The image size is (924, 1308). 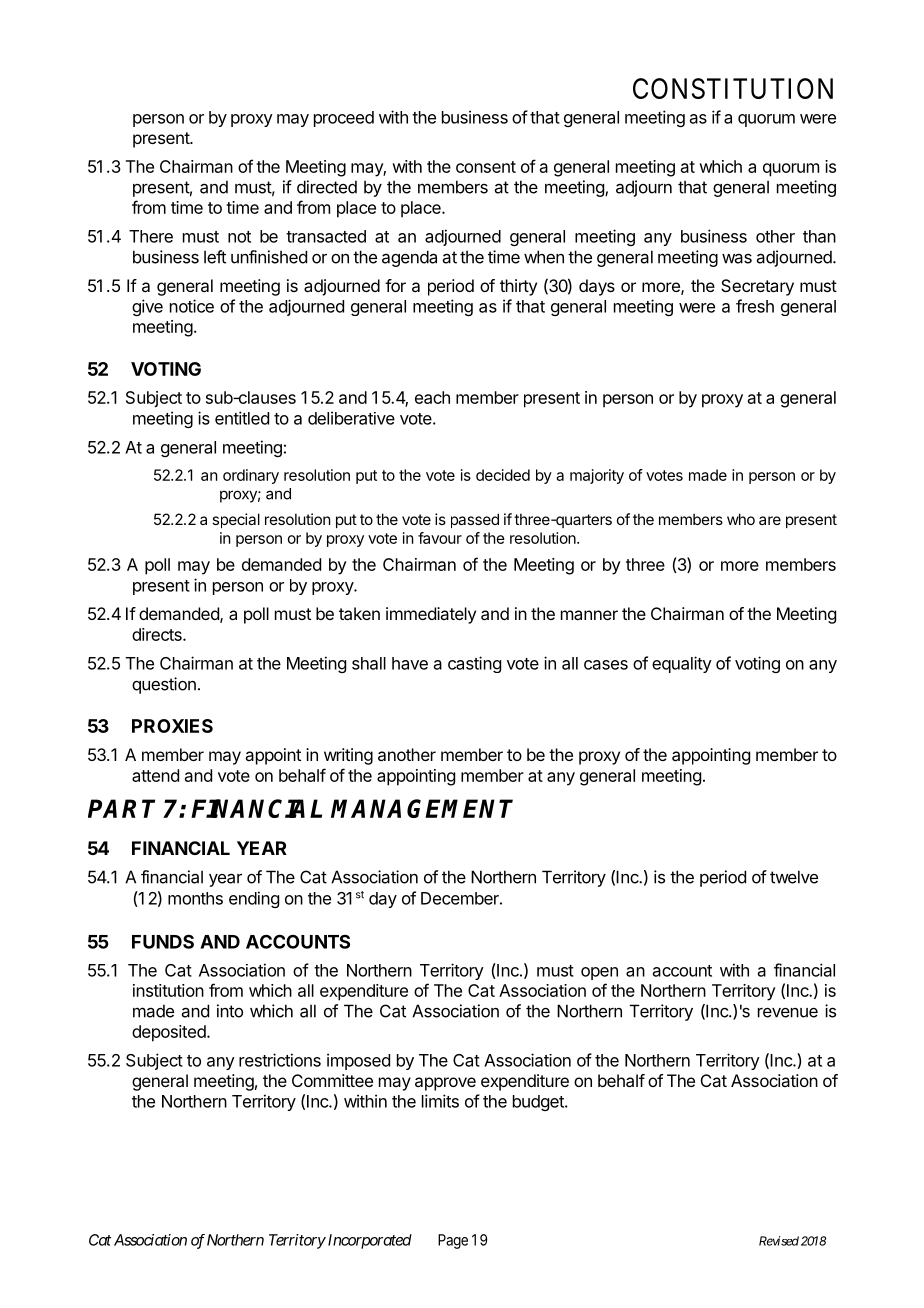 I want to click on consent, so click(x=486, y=167).
